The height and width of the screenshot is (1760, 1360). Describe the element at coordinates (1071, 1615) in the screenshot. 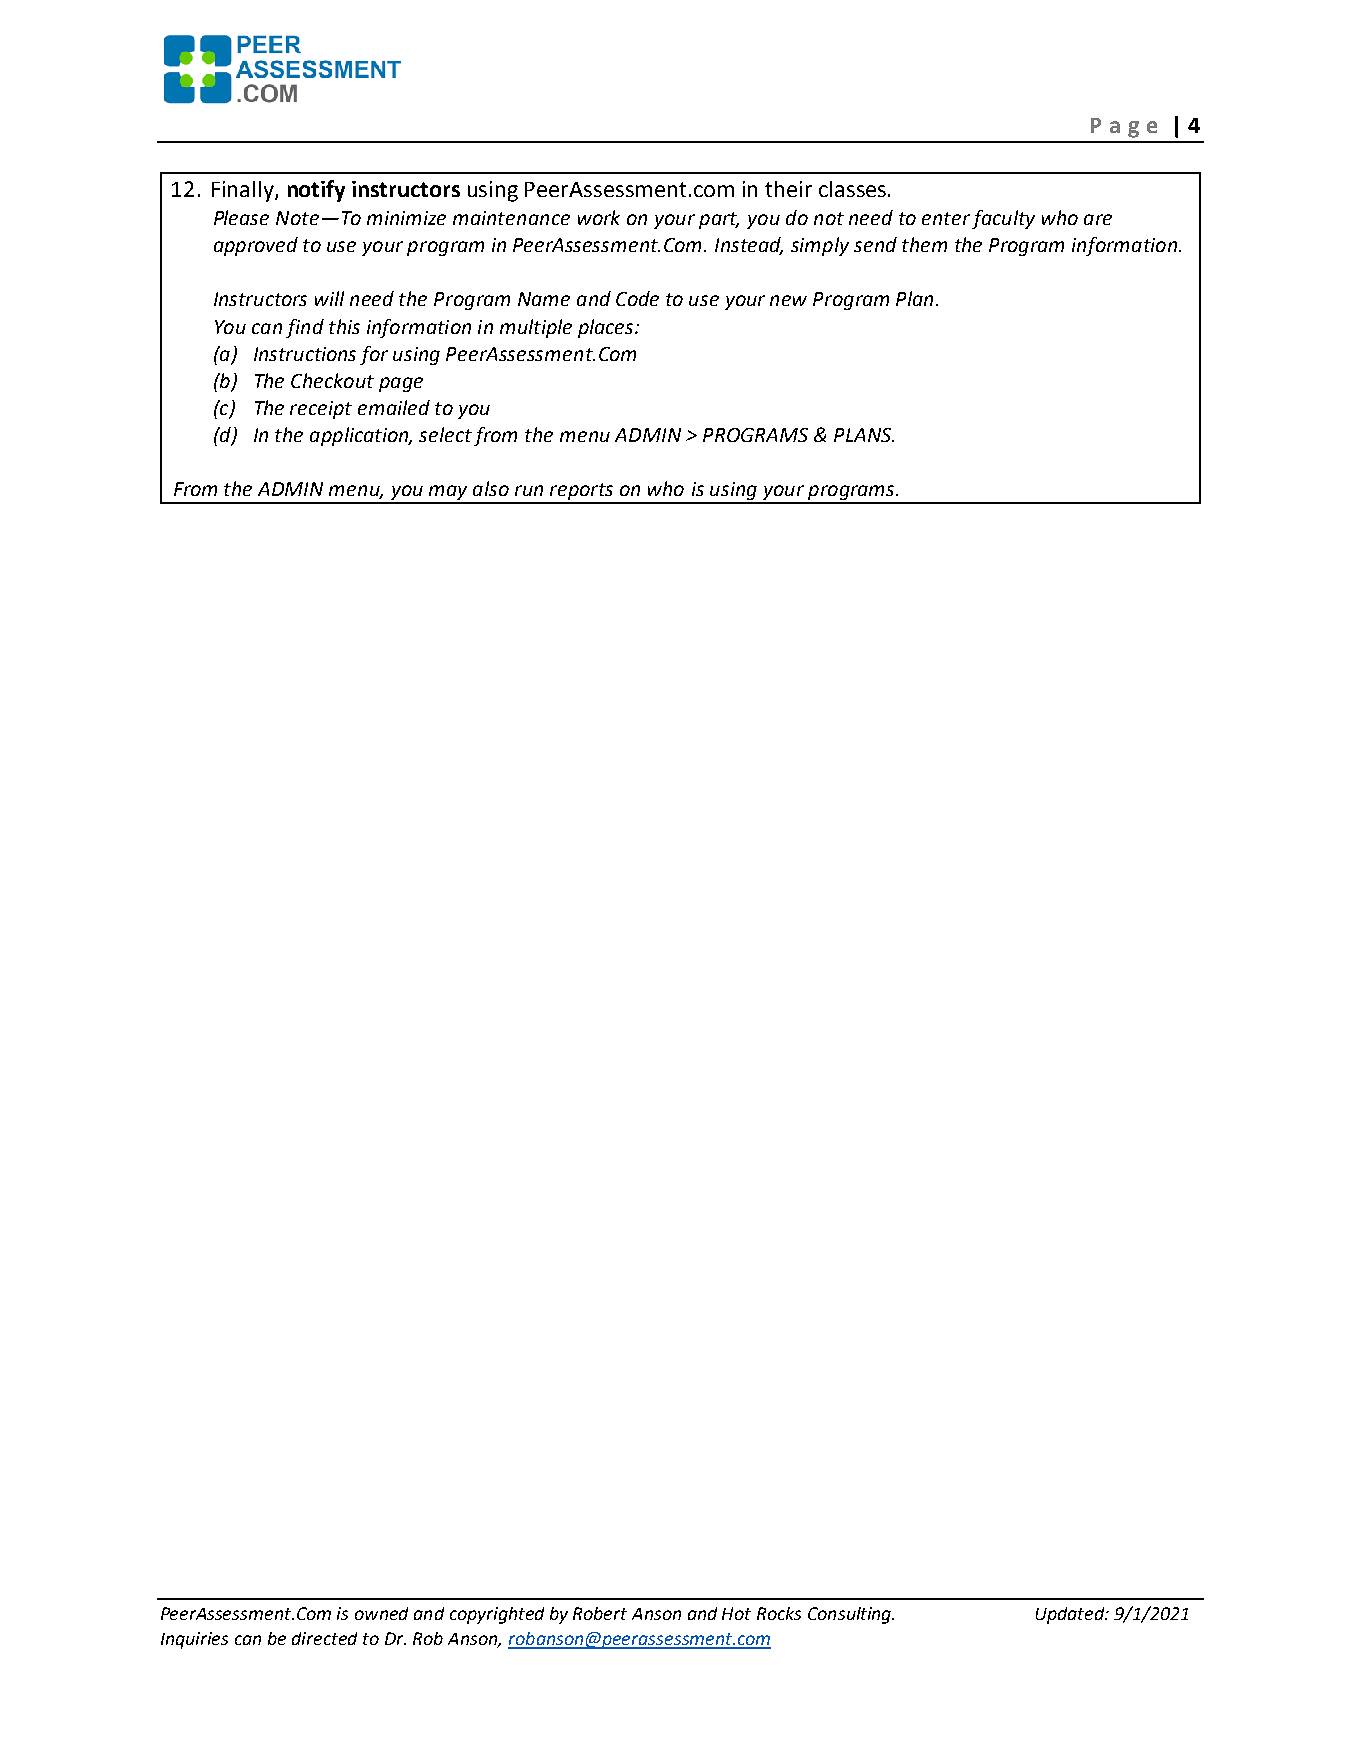

I see `Updated` at that location.
